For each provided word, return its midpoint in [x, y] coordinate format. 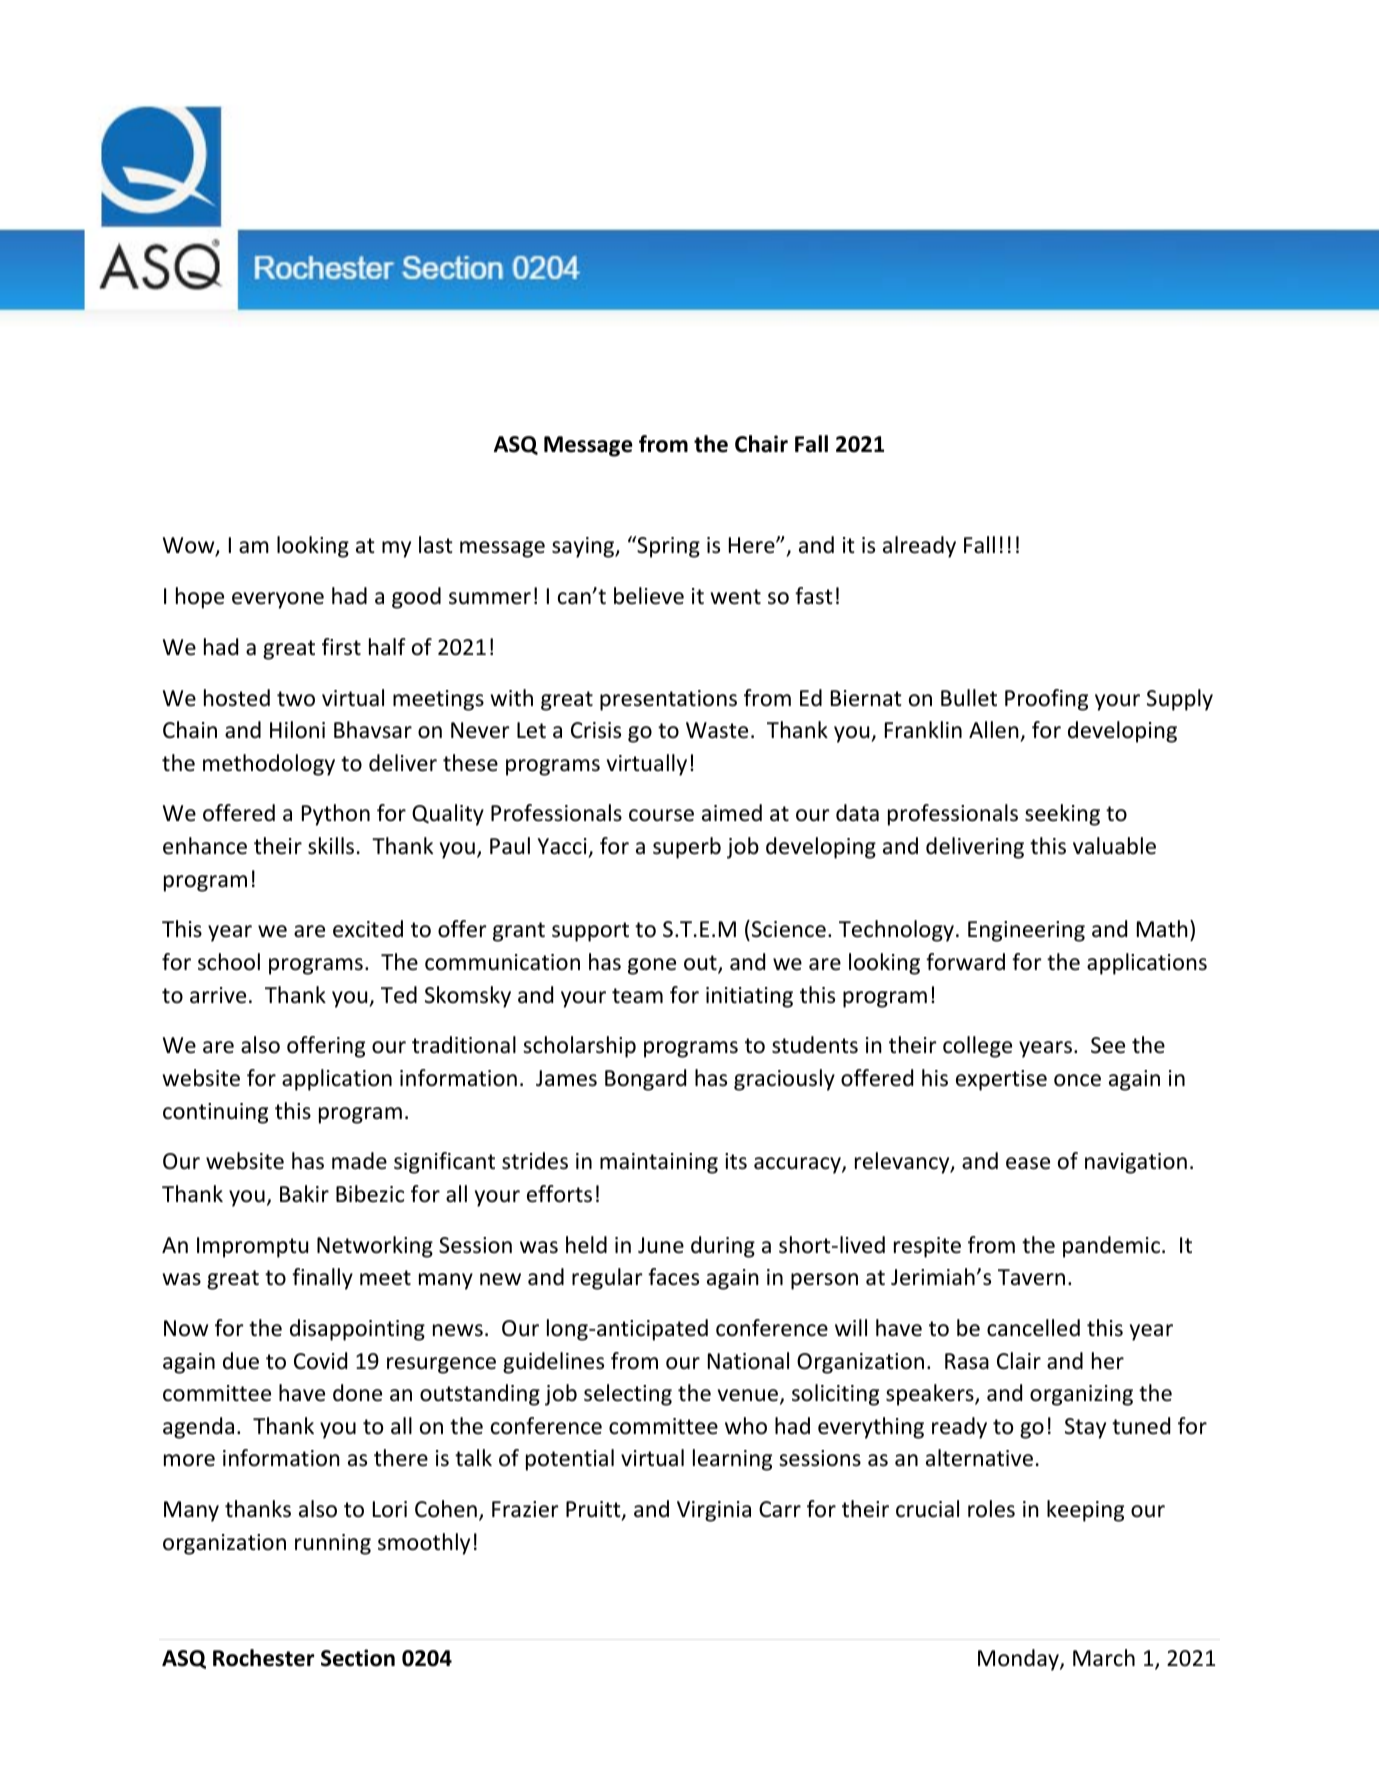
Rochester [263, 1658]
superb [687, 848]
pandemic [1111, 1247]
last [436, 545]
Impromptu [252, 1247]
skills [331, 846]
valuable [1114, 846]
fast [814, 596]
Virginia [714, 1511]
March [1104, 1658]
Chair [761, 444]
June [661, 1245]
